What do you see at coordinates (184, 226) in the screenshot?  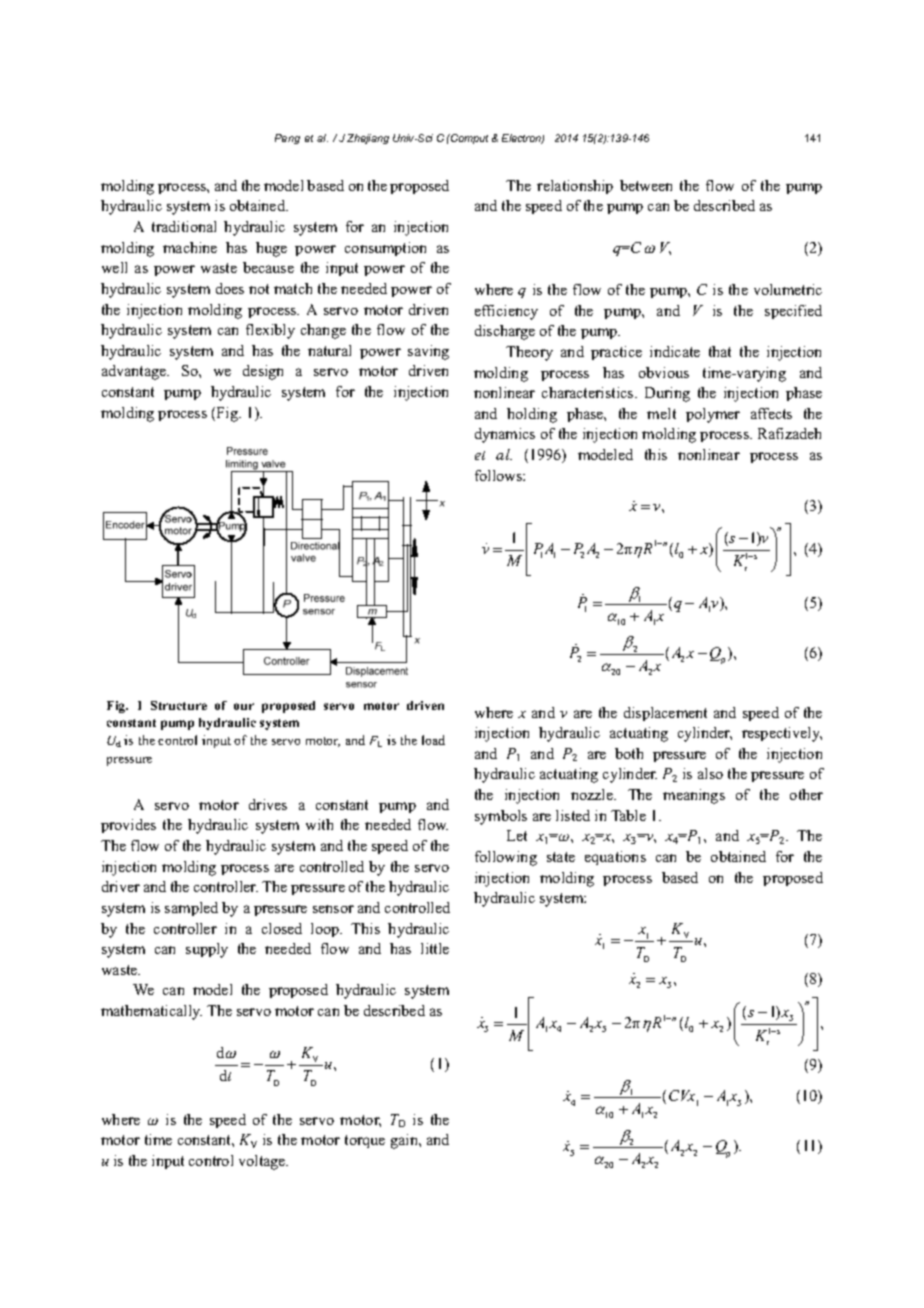 I see `traditional` at bounding box center [184, 226].
